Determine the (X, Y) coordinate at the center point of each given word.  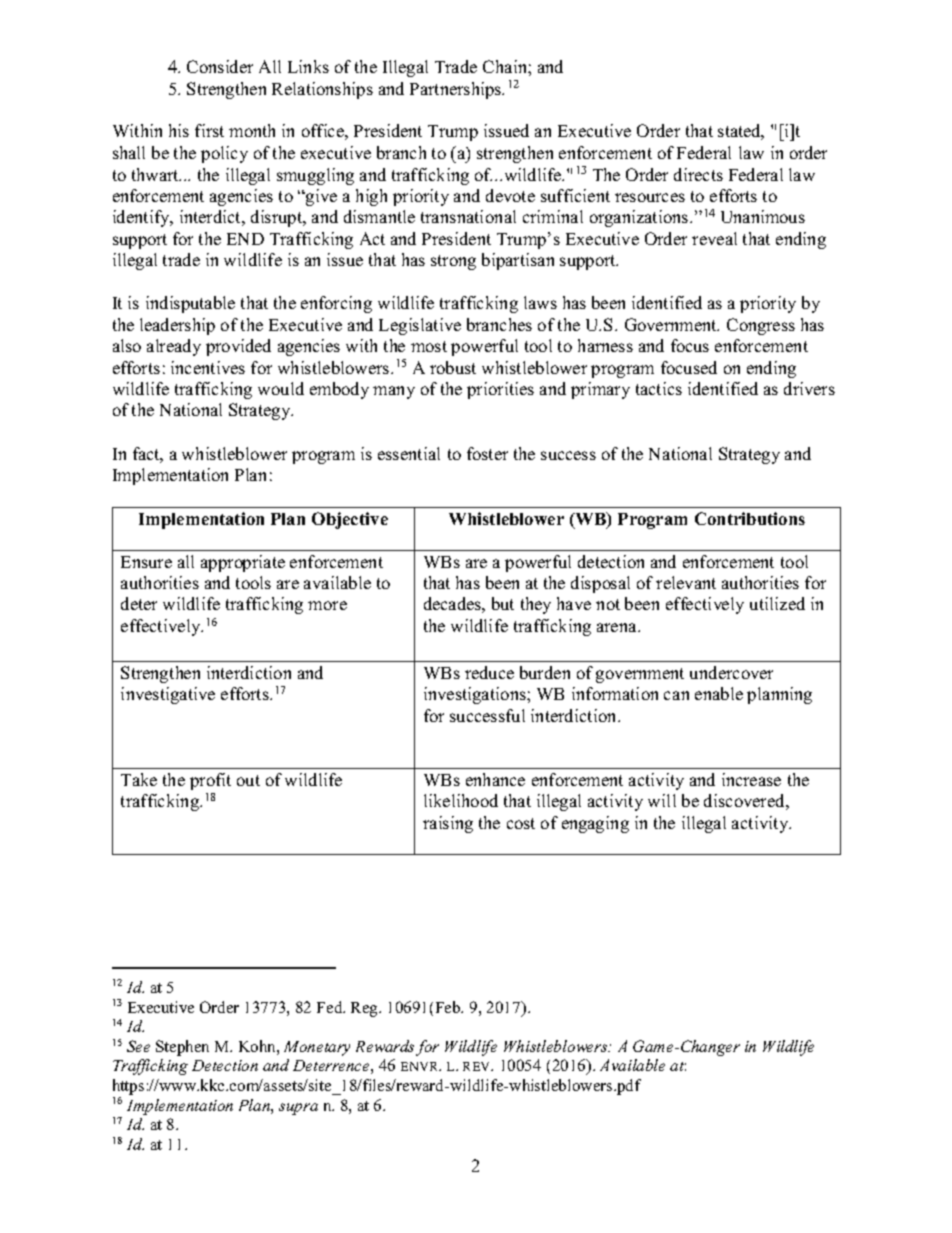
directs (698, 174)
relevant (686, 582)
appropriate (243, 563)
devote (510, 195)
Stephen (182, 1048)
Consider (220, 66)
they (536, 605)
